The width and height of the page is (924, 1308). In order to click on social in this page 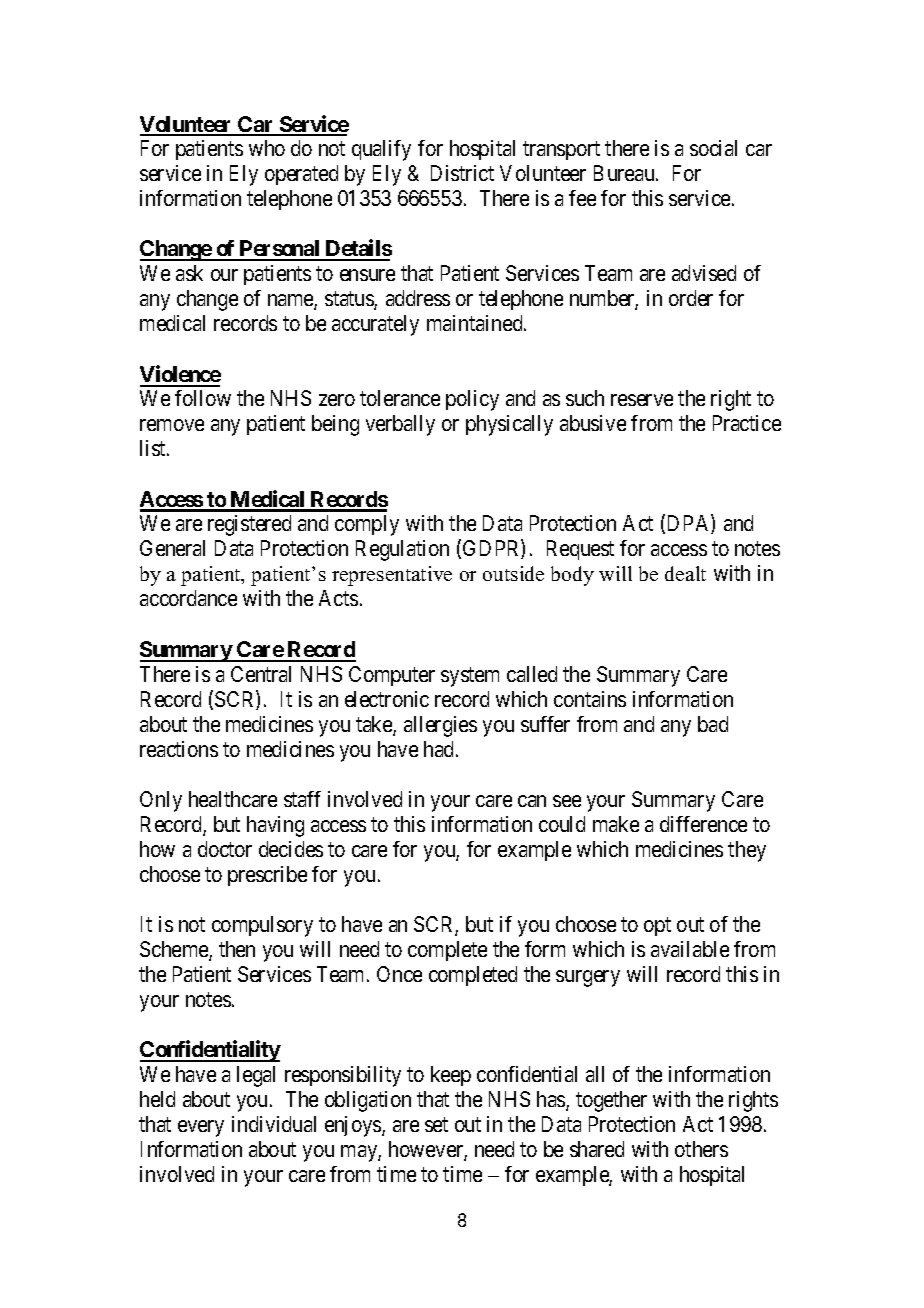, I will do `click(713, 148)`.
